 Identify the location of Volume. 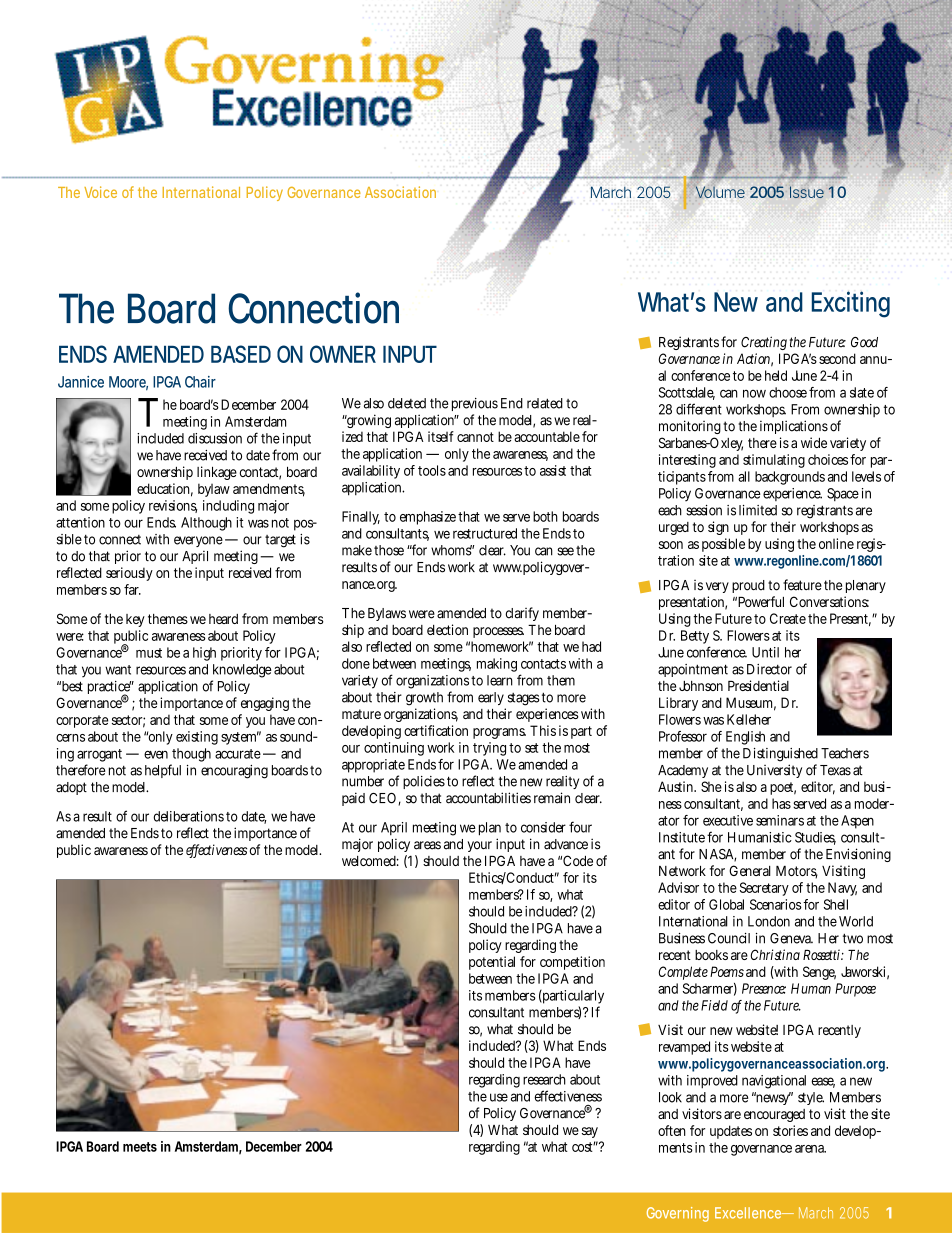
(719, 191).
